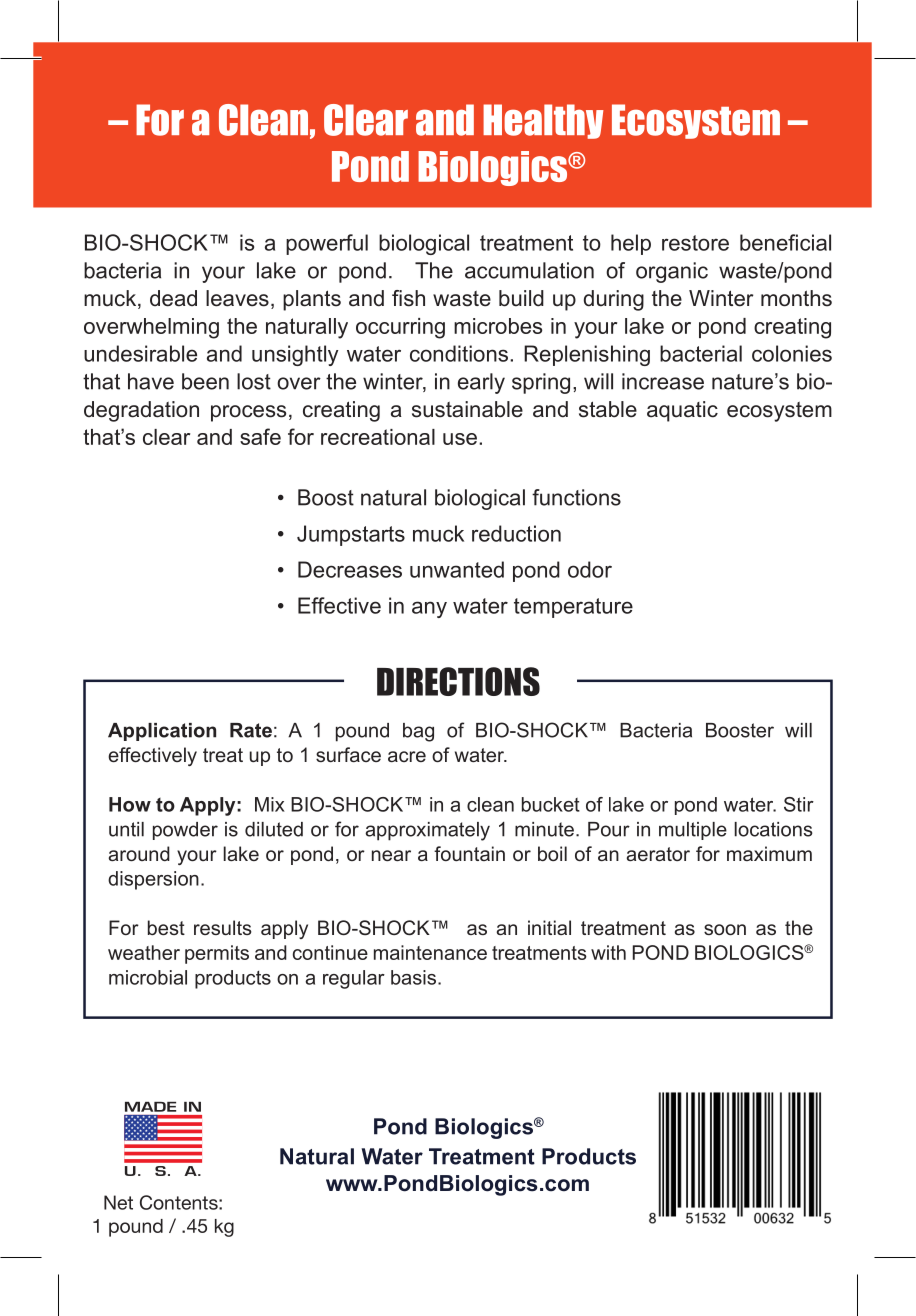 This screenshot has height=1316, width=916. Describe the element at coordinates (608, 952) in the screenshot. I see `with` at that location.
